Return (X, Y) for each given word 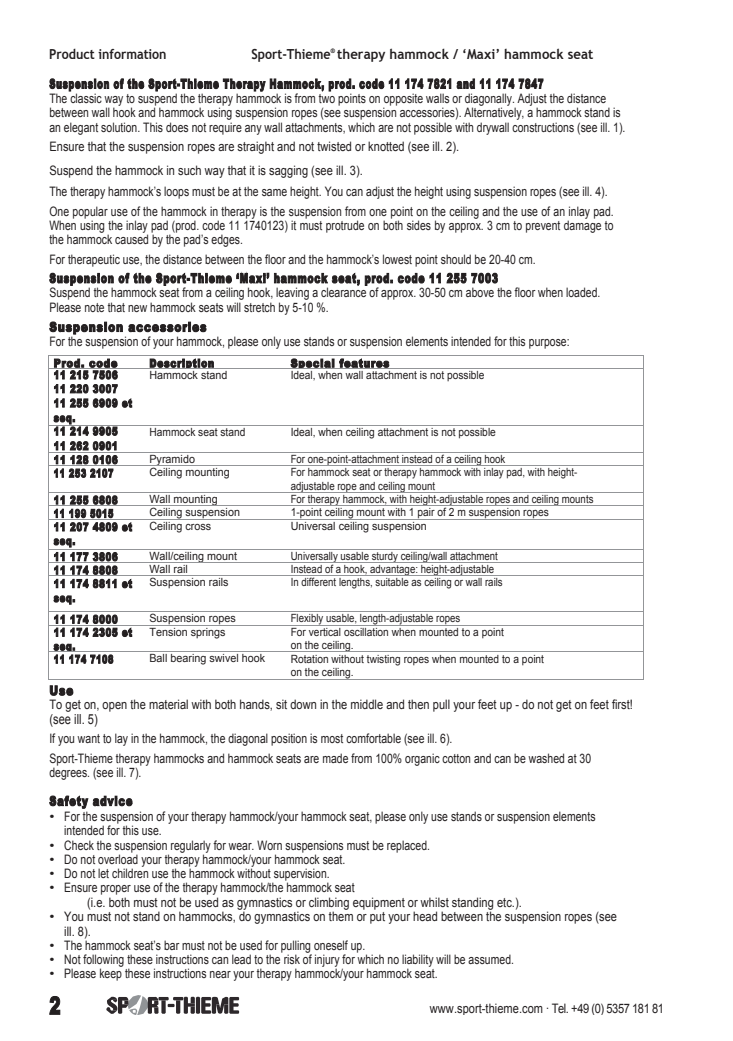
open (114, 707)
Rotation (309, 659)
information (132, 54)
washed (546, 758)
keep (111, 973)
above (480, 292)
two (326, 98)
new (137, 308)
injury (327, 961)
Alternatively (493, 115)
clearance (343, 292)
